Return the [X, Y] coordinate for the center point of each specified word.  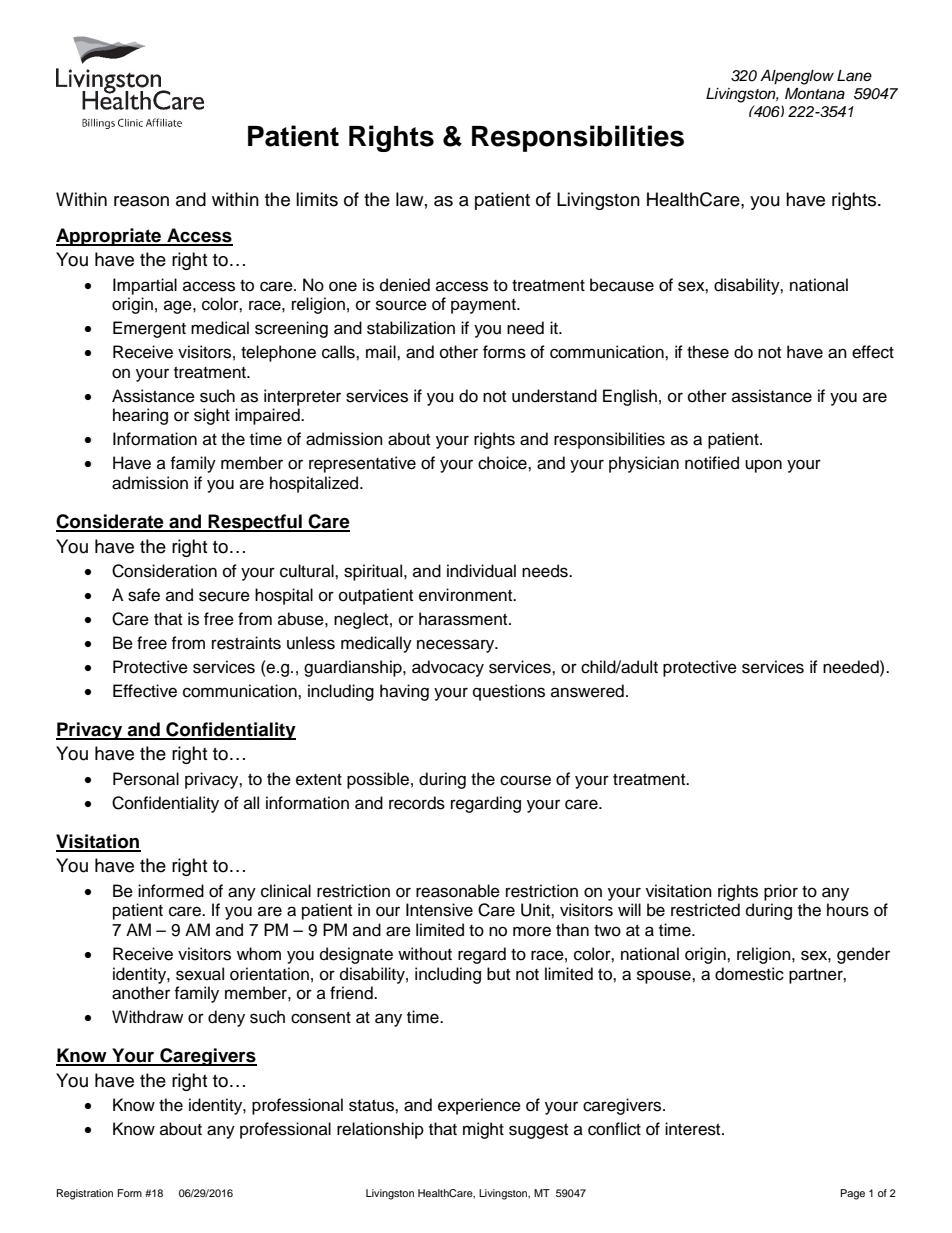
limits [317, 199]
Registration [85, 1194]
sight [212, 416]
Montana [815, 94]
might [483, 1130]
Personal [146, 779]
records [417, 803]
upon [763, 466]
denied [405, 285]
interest [694, 1129]
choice [503, 463]
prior [781, 892]
